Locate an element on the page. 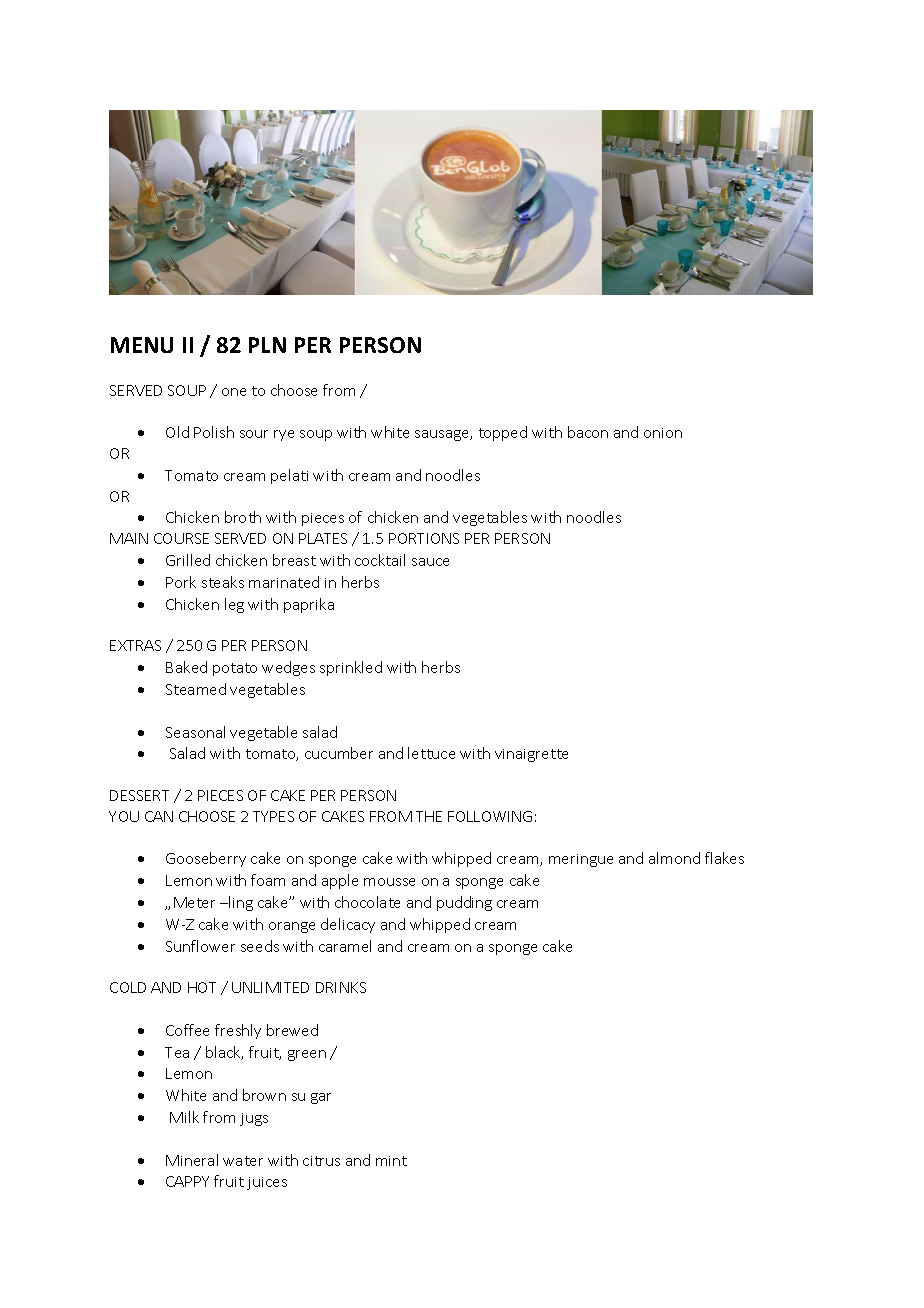 The width and height of the document is (924, 1308). Mineral is located at coordinates (192, 1160).
